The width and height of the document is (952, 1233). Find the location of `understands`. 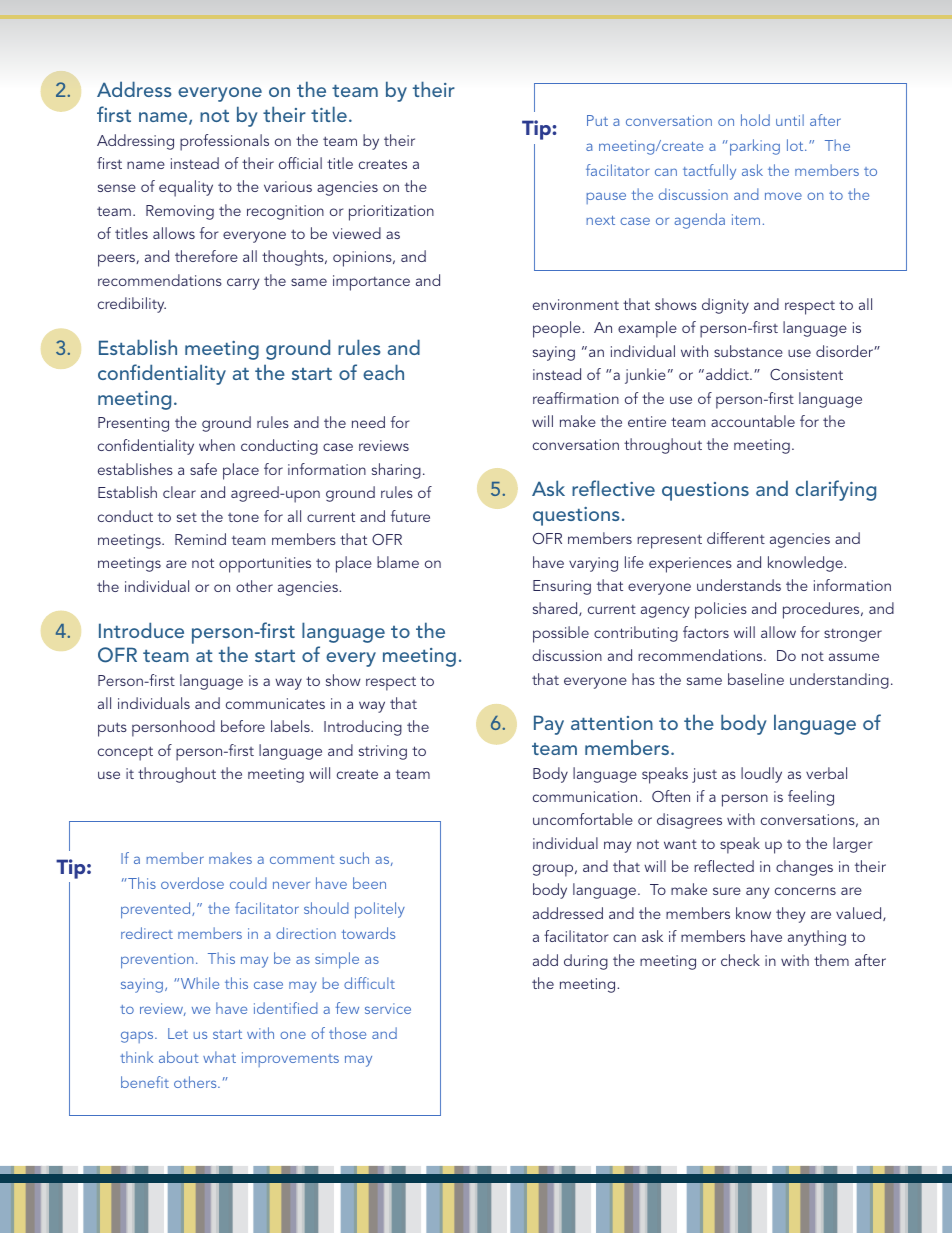

understands is located at coordinates (739, 585).
